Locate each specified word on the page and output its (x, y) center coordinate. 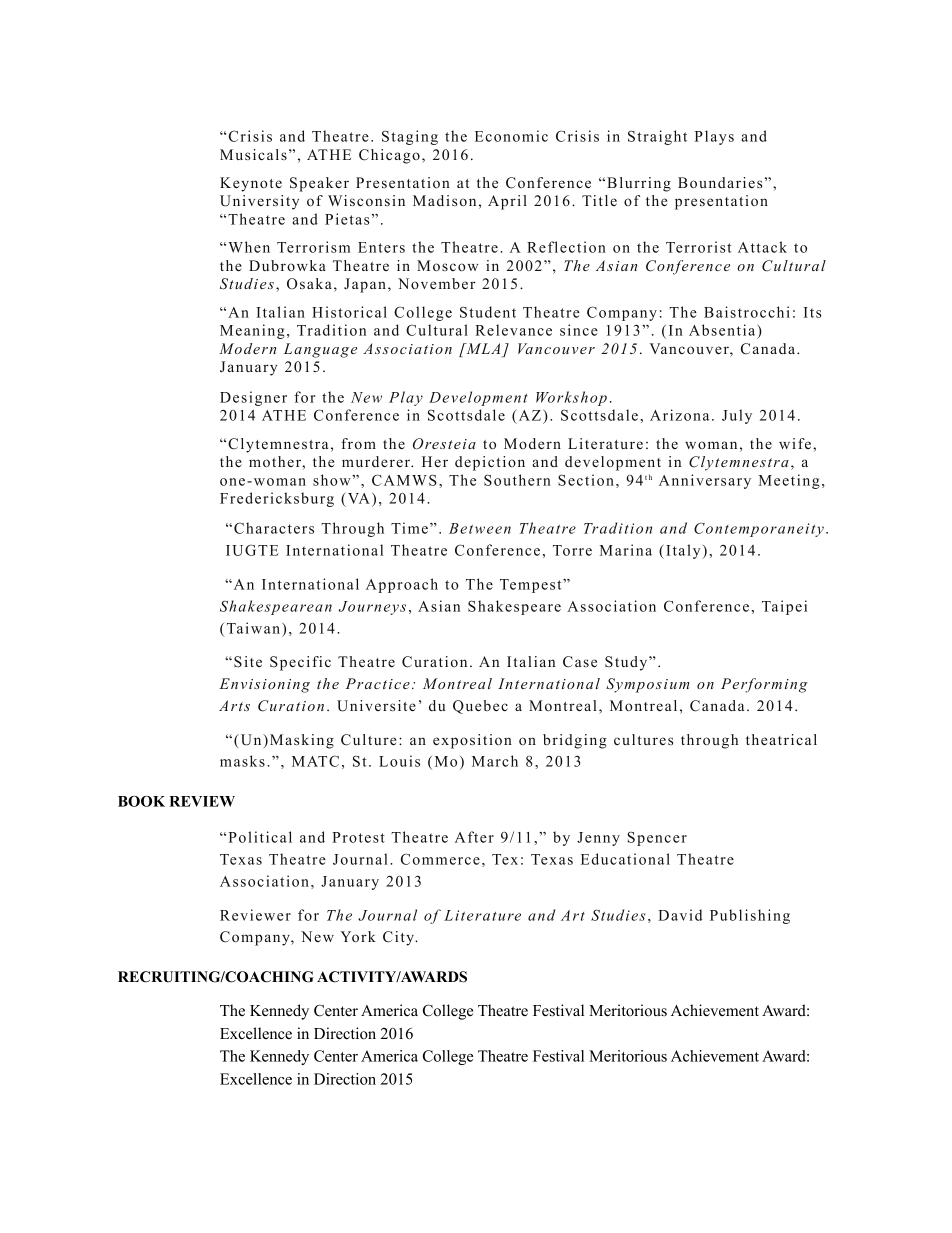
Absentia (723, 331)
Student (488, 312)
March (495, 761)
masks (242, 761)
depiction (490, 463)
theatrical (781, 739)
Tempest (532, 586)
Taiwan (255, 628)
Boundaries (720, 182)
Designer (253, 398)
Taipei (784, 607)
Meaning (252, 331)
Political (260, 837)
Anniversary (705, 481)
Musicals (253, 154)
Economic (511, 136)
